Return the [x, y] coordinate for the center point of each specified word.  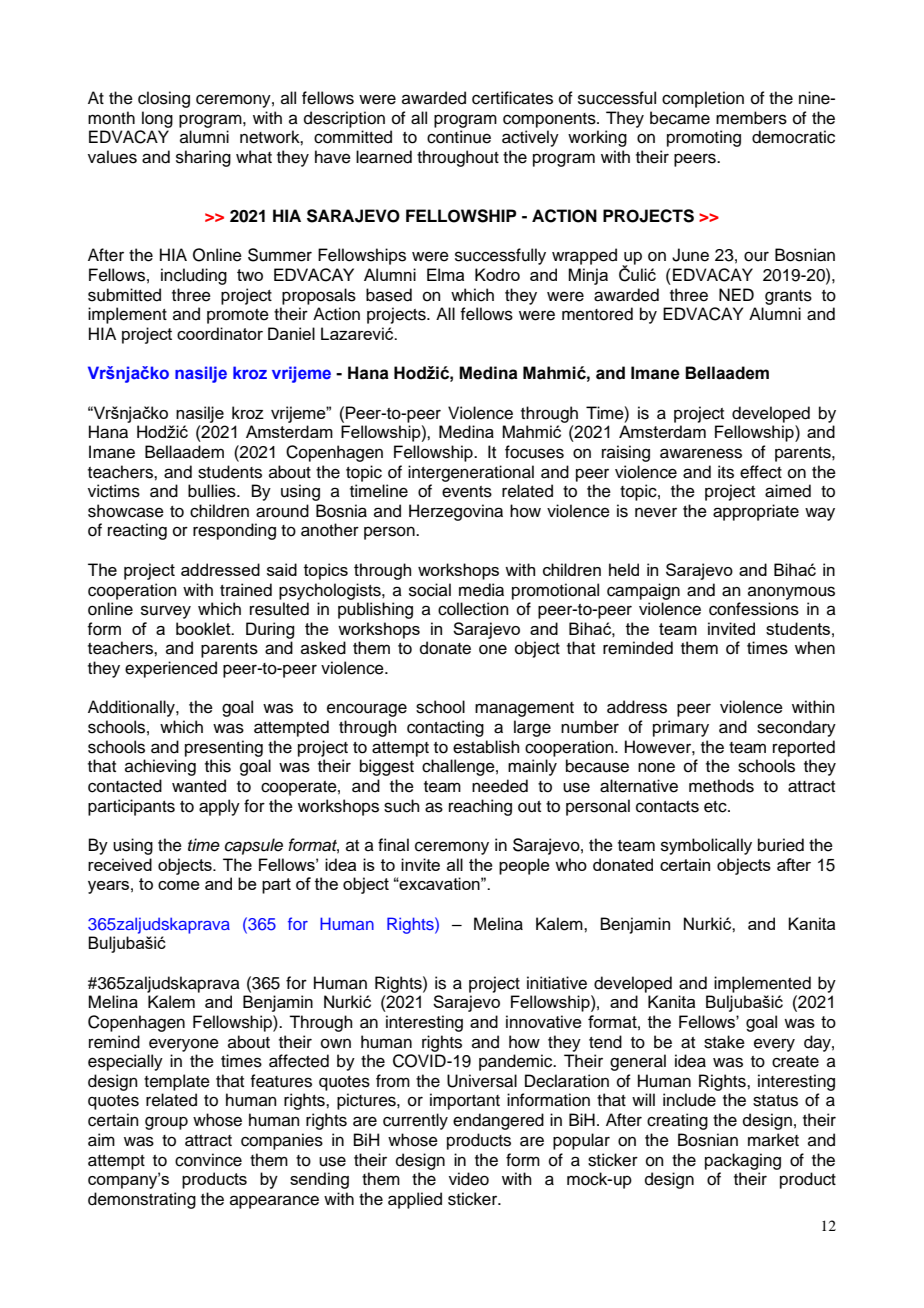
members [751, 118]
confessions [754, 609]
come [179, 885]
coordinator [220, 333]
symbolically [706, 846]
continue [459, 137]
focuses [534, 452]
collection [473, 609]
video [469, 1179]
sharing [203, 158]
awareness [701, 453]
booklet [204, 628]
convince [208, 1160]
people [524, 866]
